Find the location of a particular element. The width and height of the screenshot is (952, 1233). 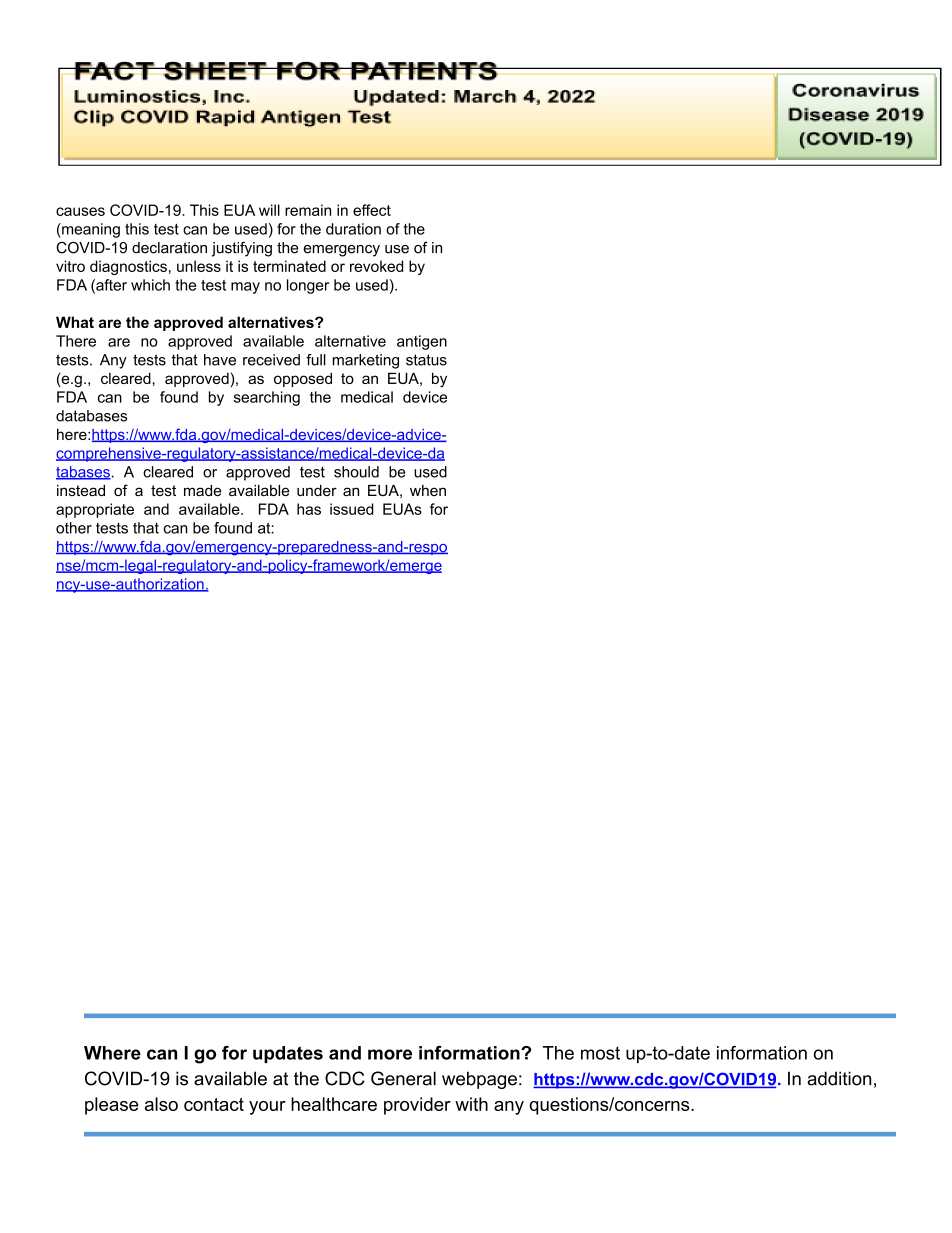

declaration is located at coordinates (169, 248).
